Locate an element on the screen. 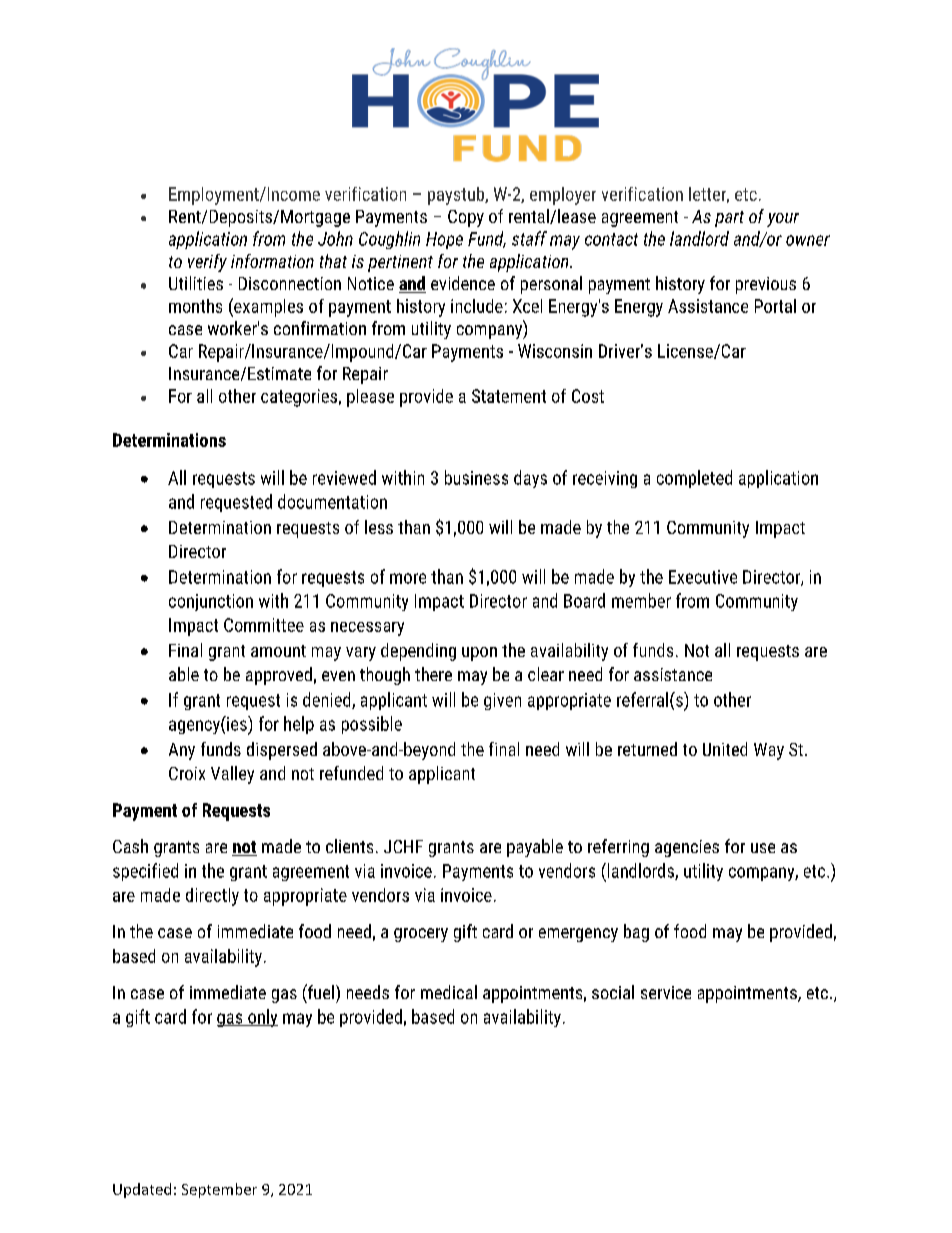 Image resolution: width=952 pixels, height=1233 pixels. Executive is located at coordinates (703, 577).
